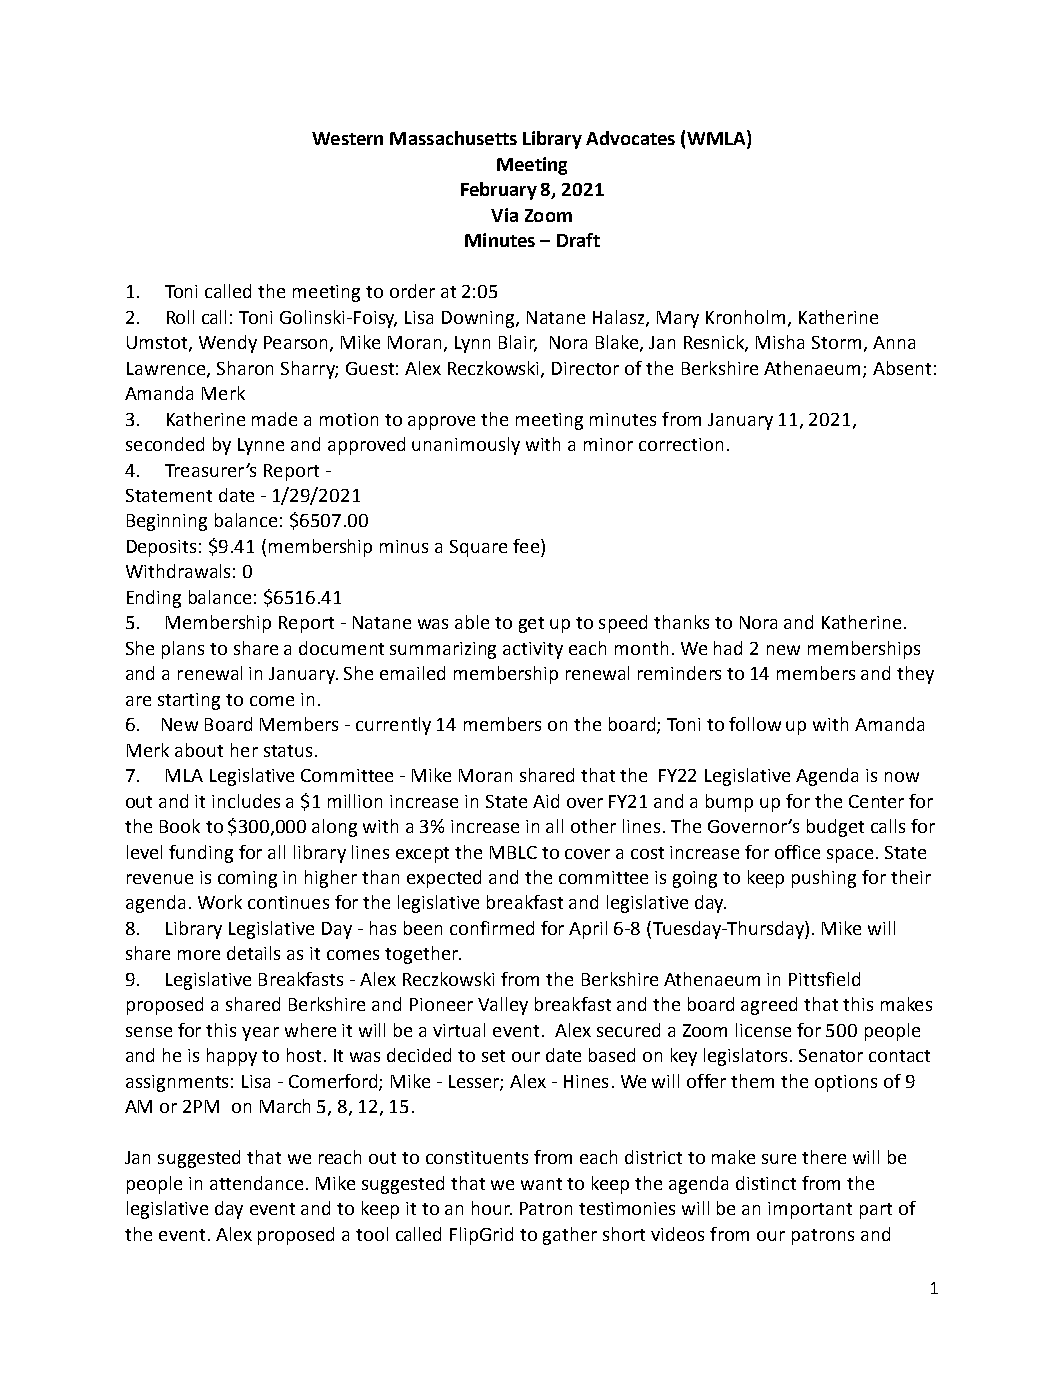 This screenshot has width=1064, height=1377. I want to click on fee, so click(527, 546).
